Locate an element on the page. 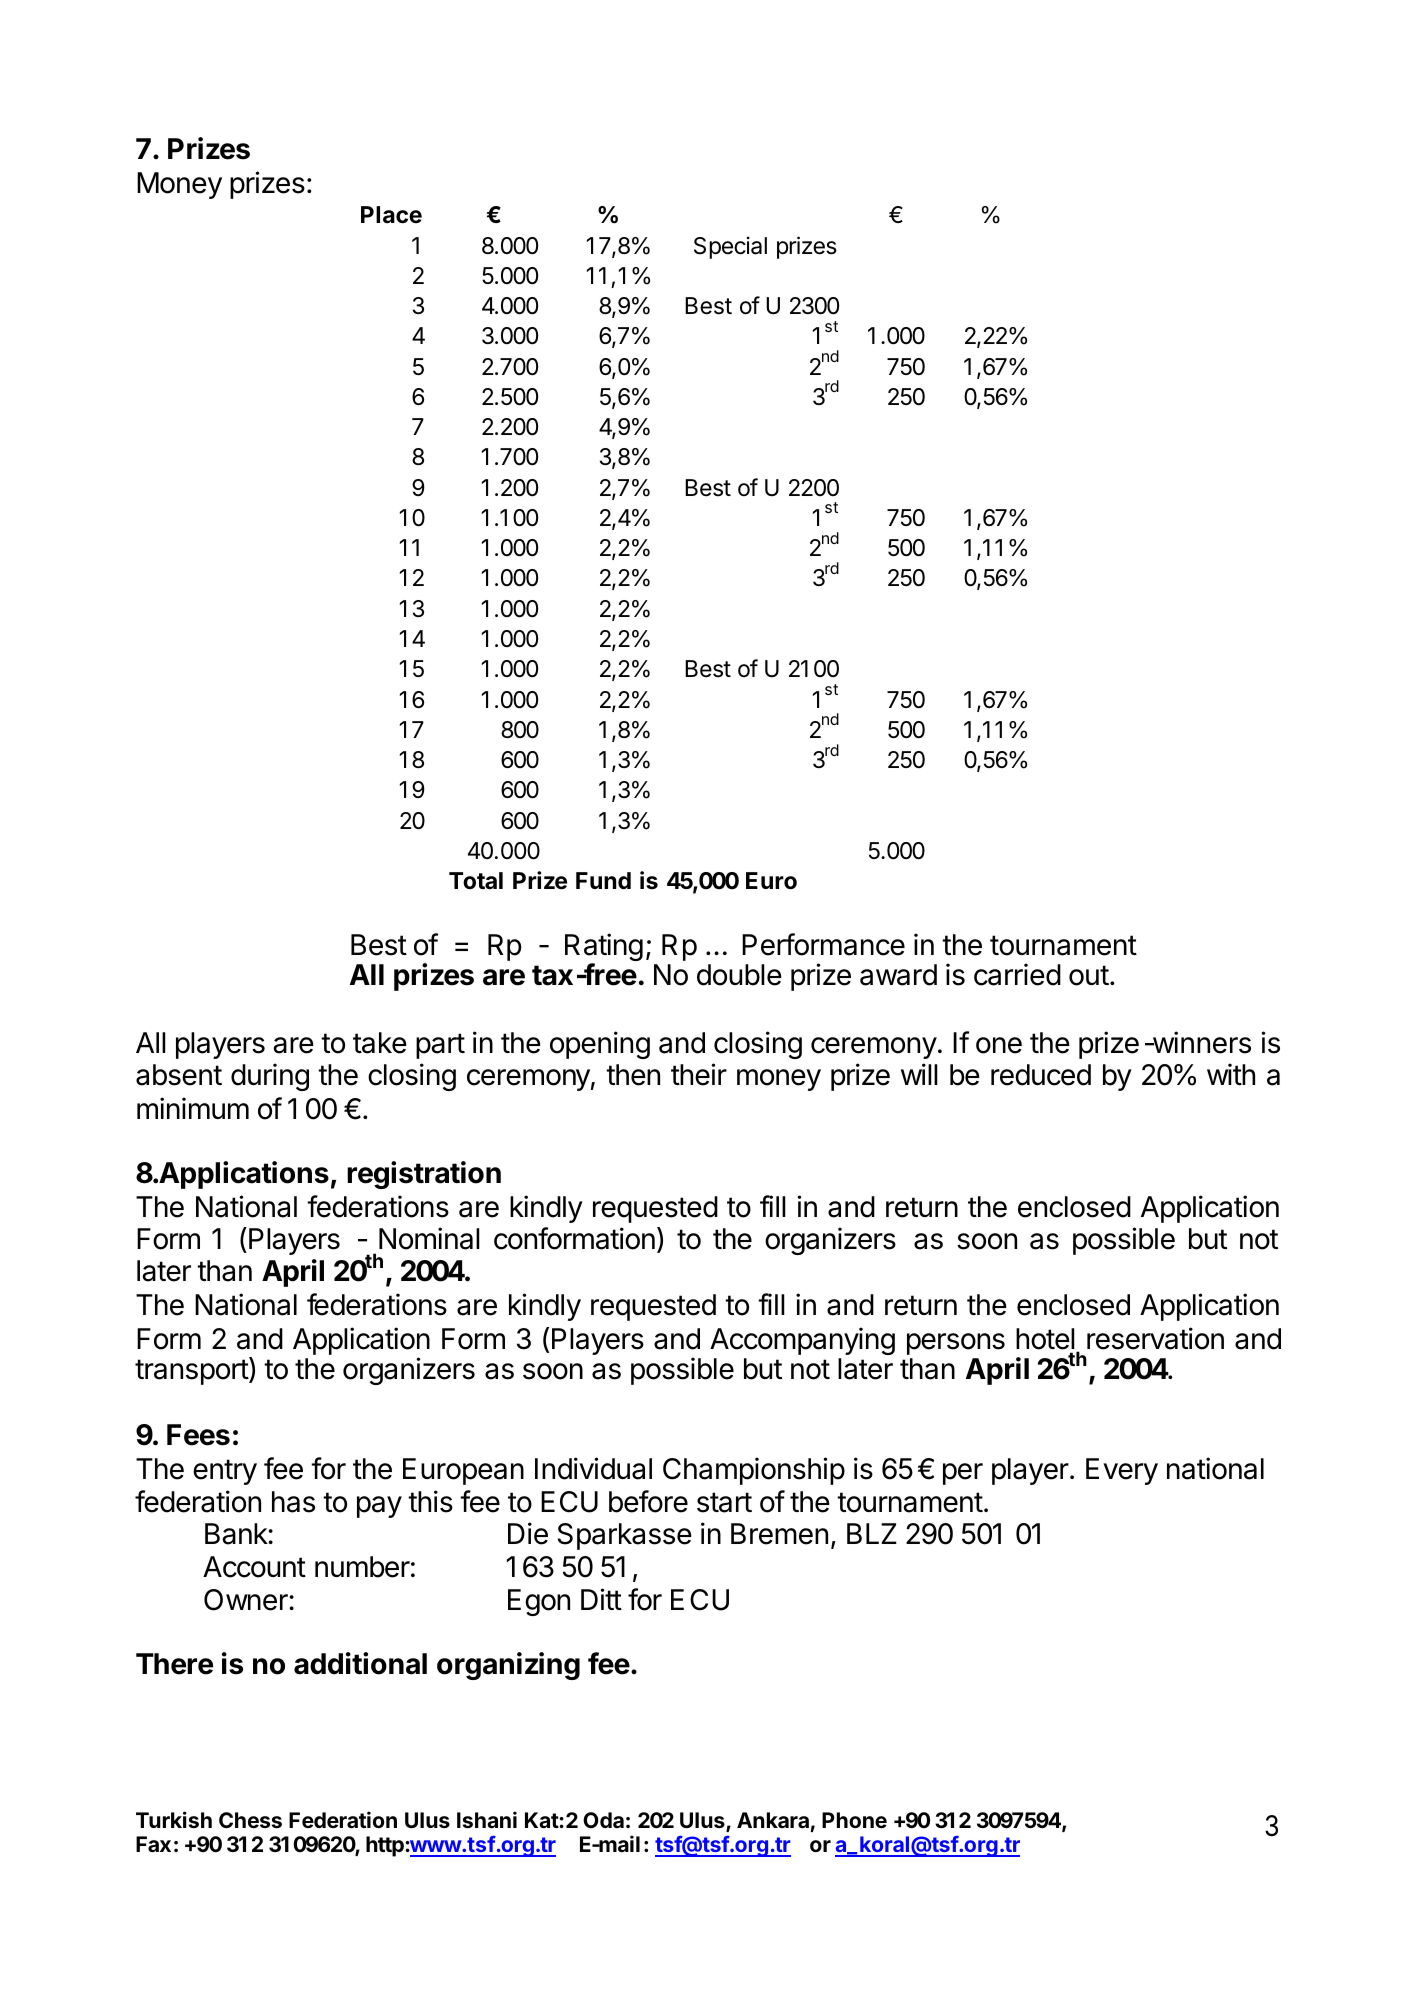  Special is located at coordinates (730, 247).
